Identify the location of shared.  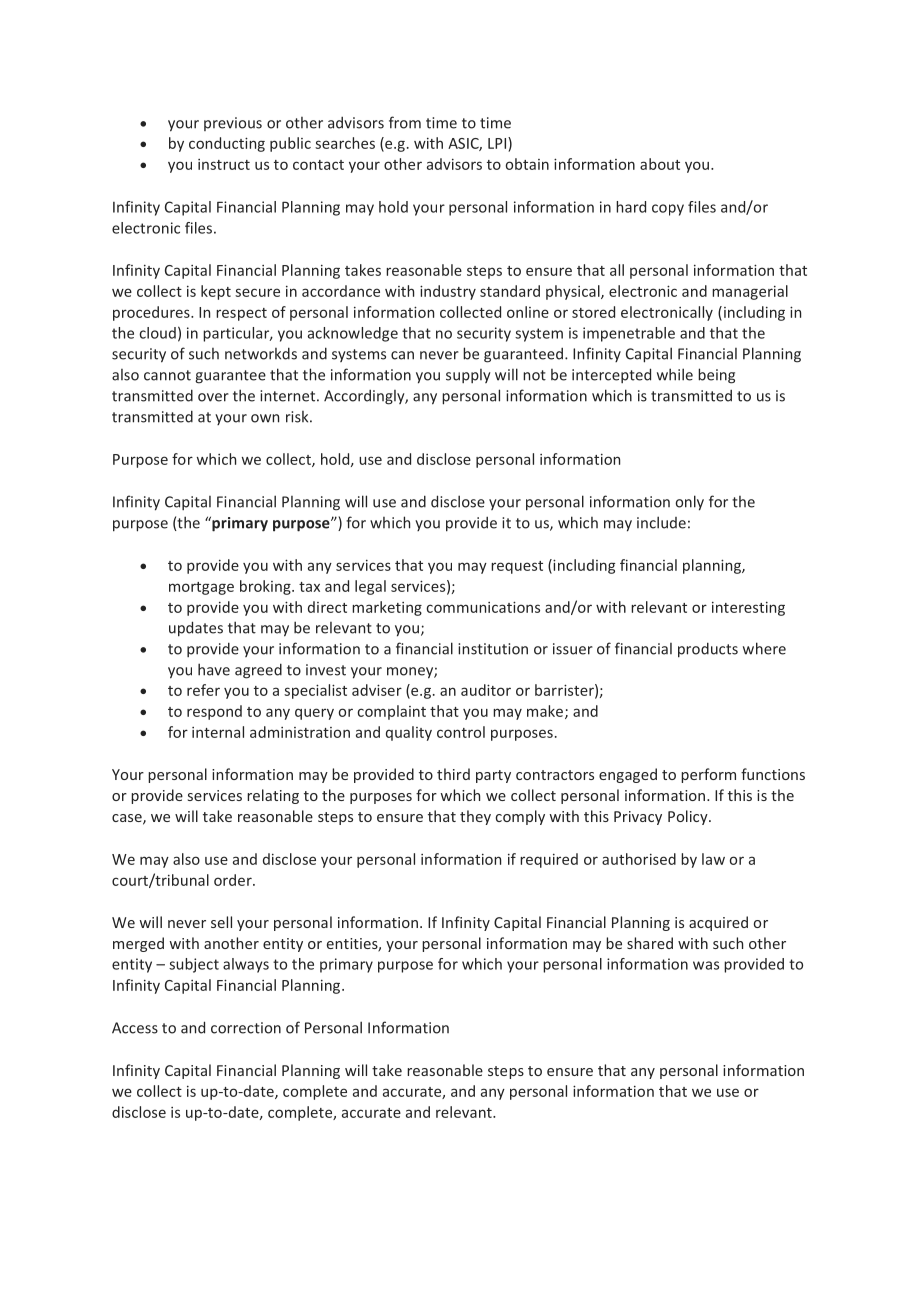
(650, 943).
